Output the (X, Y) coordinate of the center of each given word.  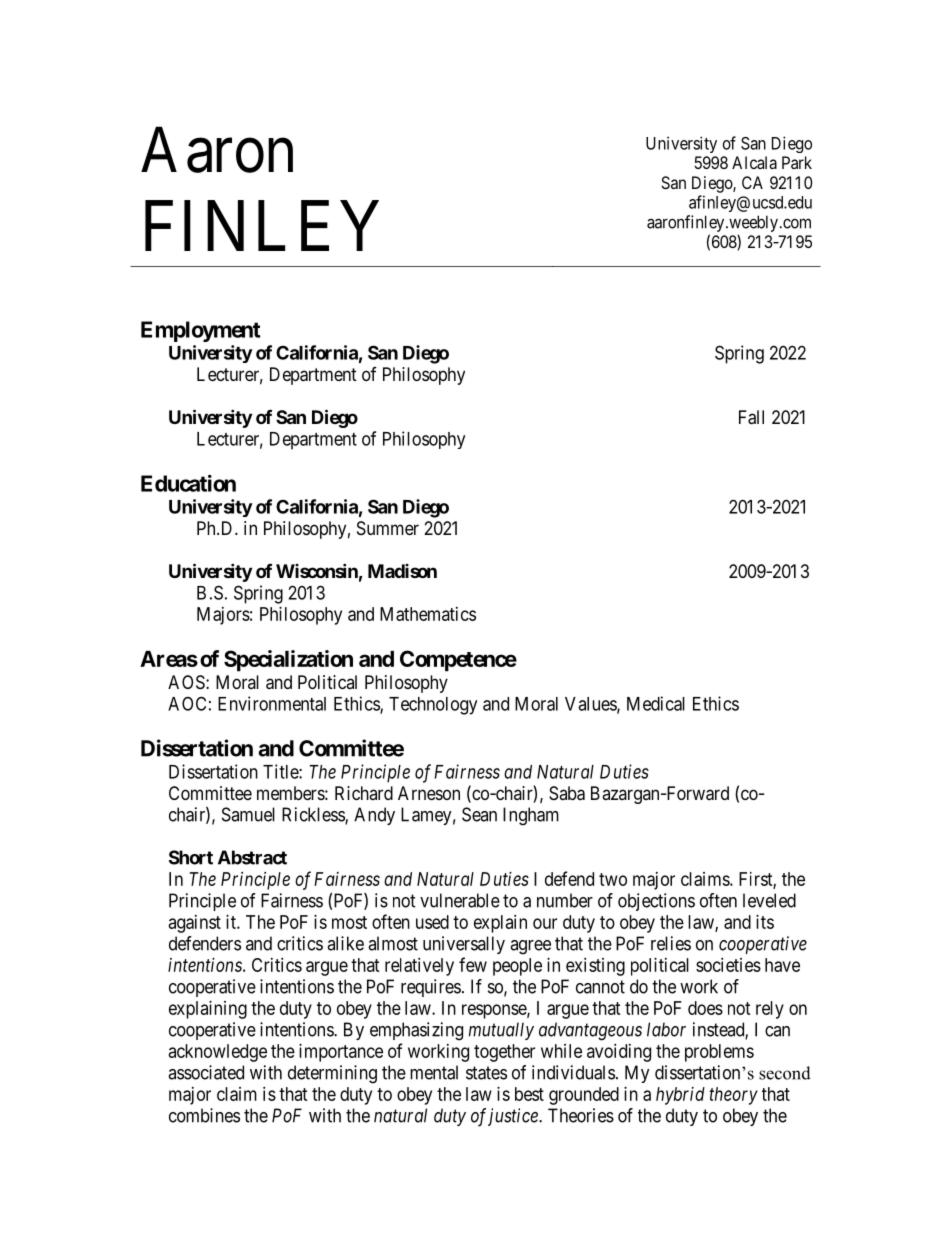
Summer (388, 528)
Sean (479, 814)
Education (188, 483)
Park (797, 162)
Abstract (252, 857)
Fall (751, 417)
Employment (200, 331)
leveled (769, 900)
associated (206, 1072)
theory (733, 1096)
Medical (656, 703)
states (486, 1073)
